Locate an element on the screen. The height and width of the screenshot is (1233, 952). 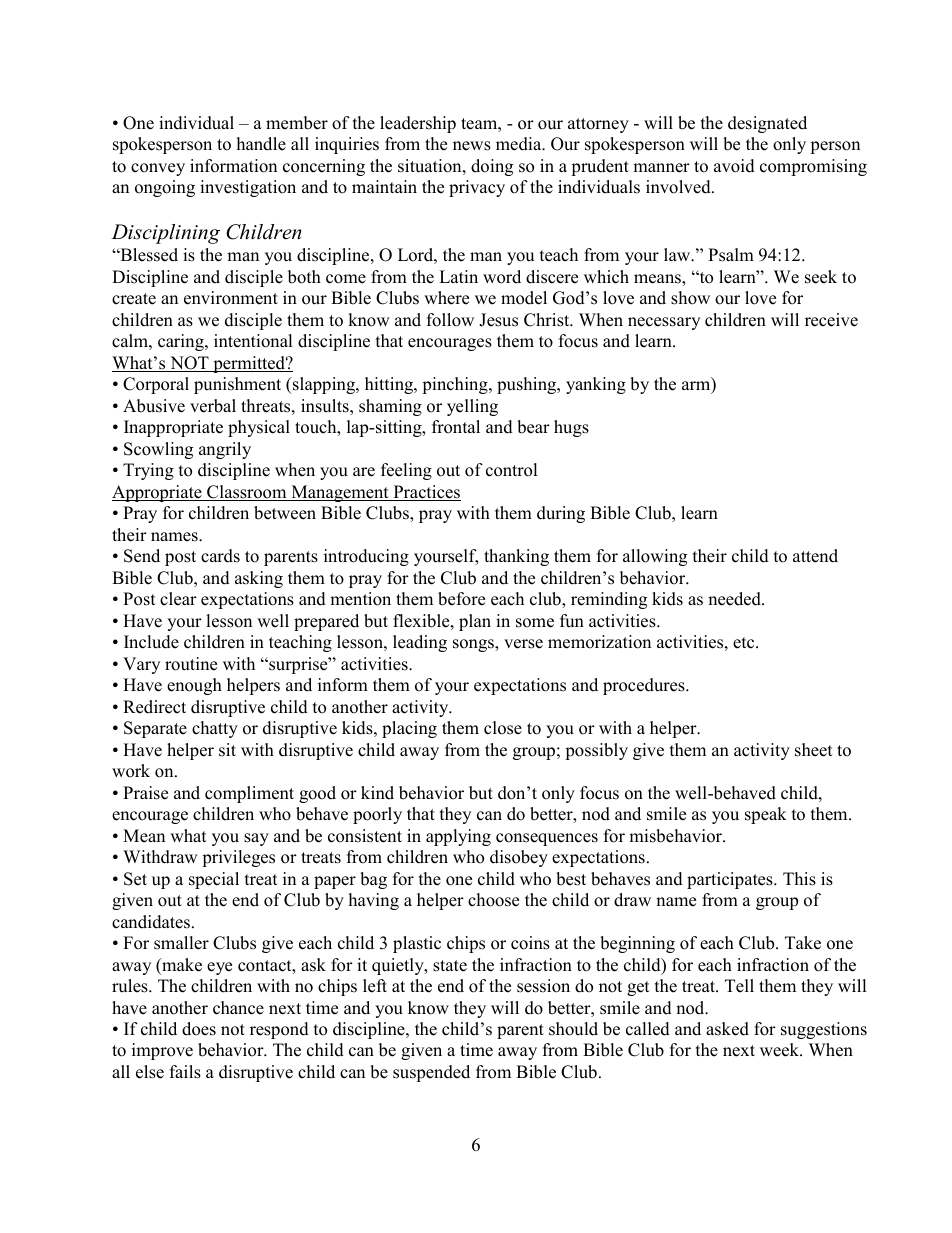
news is located at coordinates (472, 146).
